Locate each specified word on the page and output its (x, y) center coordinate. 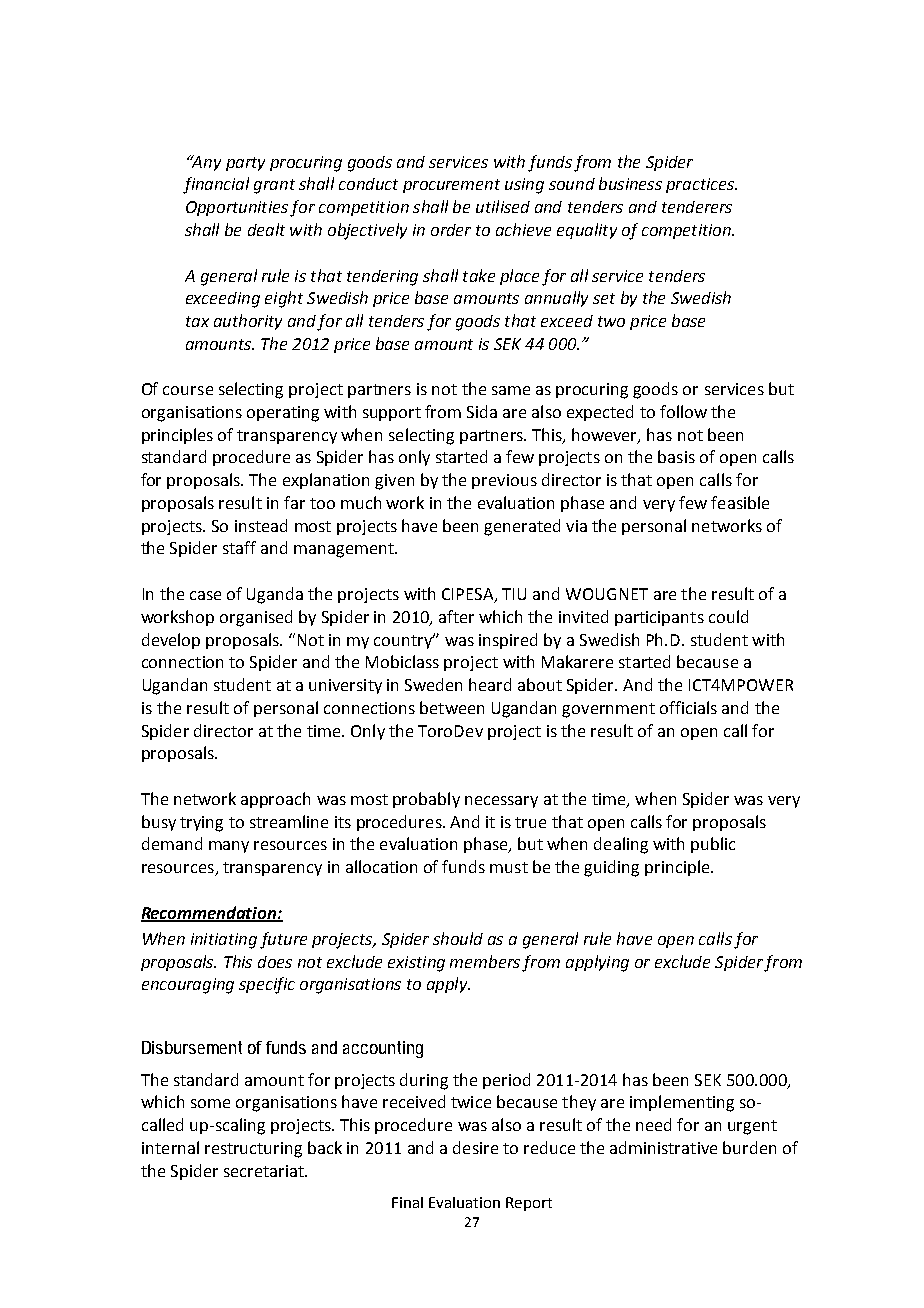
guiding (611, 868)
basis (676, 456)
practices (701, 185)
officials (688, 707)
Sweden (433, 684)
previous (504, 481)
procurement (451, 186)
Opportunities (237, 208)
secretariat (265, 1171)
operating (283, 414)
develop (171, 641)
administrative (663, 1147)
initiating (224, 941)
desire (475, 1147)
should (458, 938)
